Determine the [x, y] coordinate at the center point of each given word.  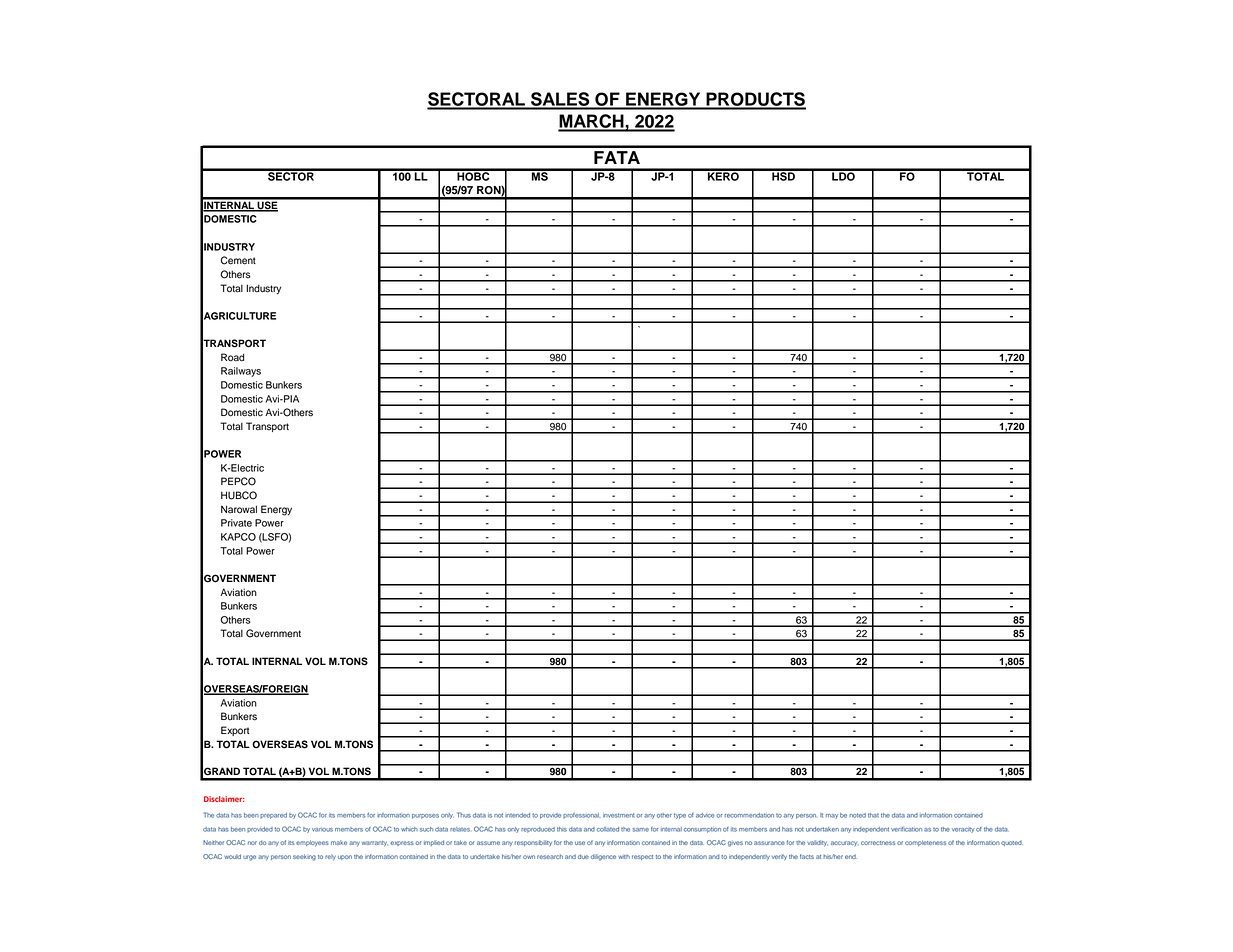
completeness [925, 843]
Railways [241, 372]
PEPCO [238, 481]
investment [619, 815]
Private [236, 523]
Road [232, 357]
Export [235, 731]
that [873, 815]
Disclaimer [224, 799]
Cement [238, 260]
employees [312, 843]
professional [582, 815]
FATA [617, 157]
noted [857, 815]
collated [608, 829]
